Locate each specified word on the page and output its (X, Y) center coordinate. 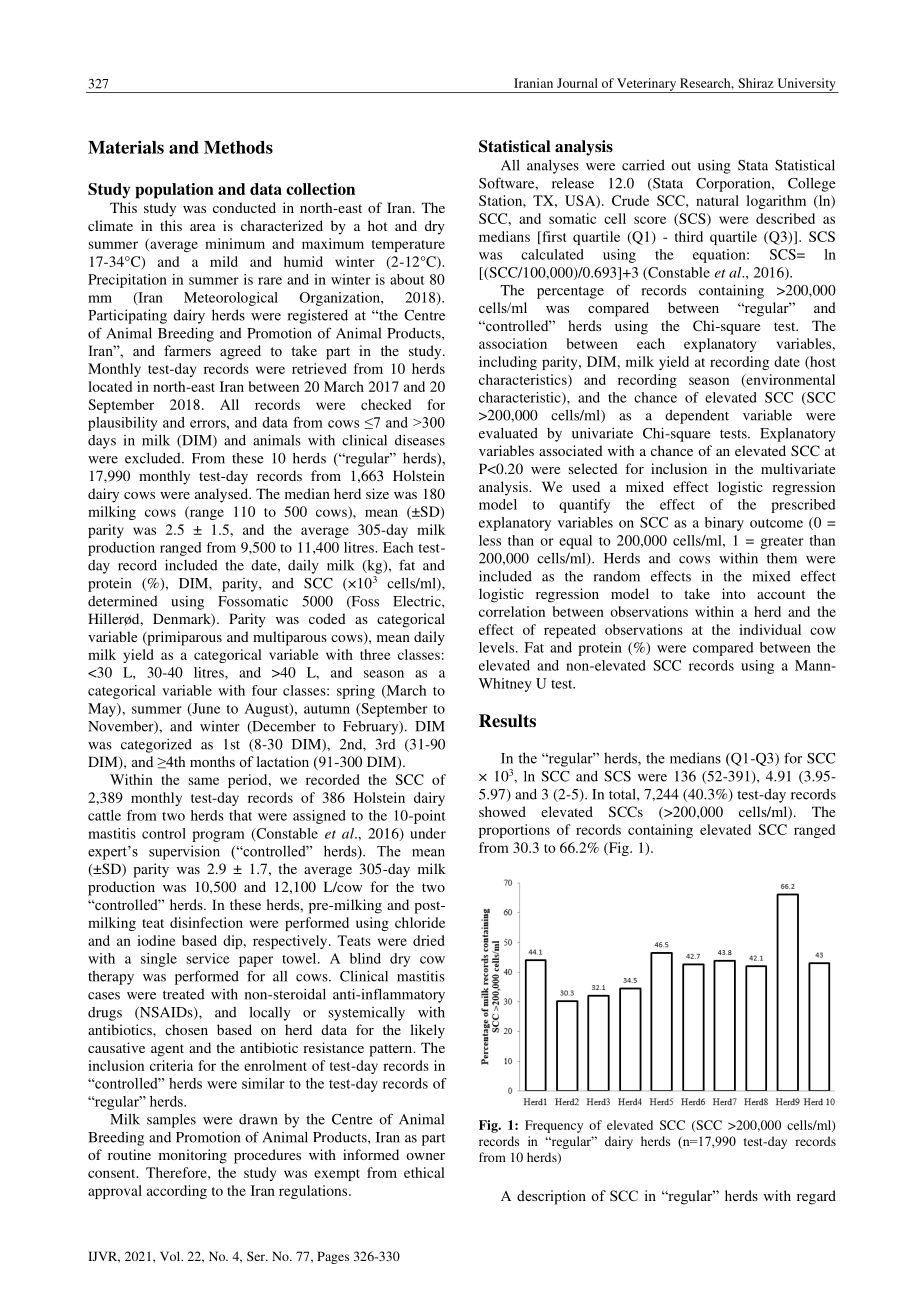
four (264, 690)
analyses (553, 167)
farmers (187, 350)
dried (429, 940)
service (208, 958)
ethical (424, 1172)
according (177, 1192)
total (623, 794)
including (508, 363)
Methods (238, 147)
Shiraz (756, 83)
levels (498, 647)
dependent (697, 417)
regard (816, 1197)
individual (770, 629)
